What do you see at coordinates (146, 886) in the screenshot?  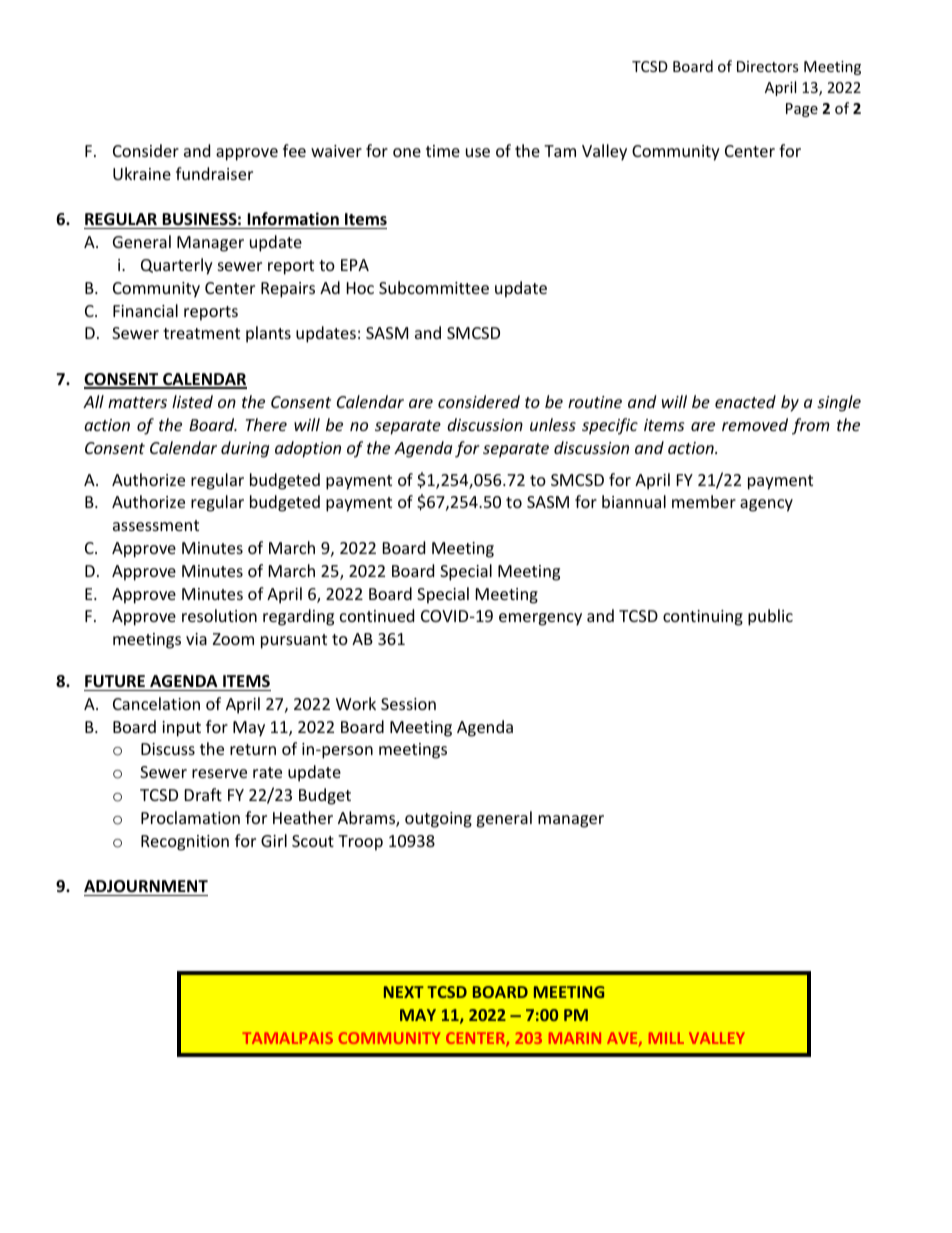 I see `ADJOURNMENT` at bounding box center [146, 886].
